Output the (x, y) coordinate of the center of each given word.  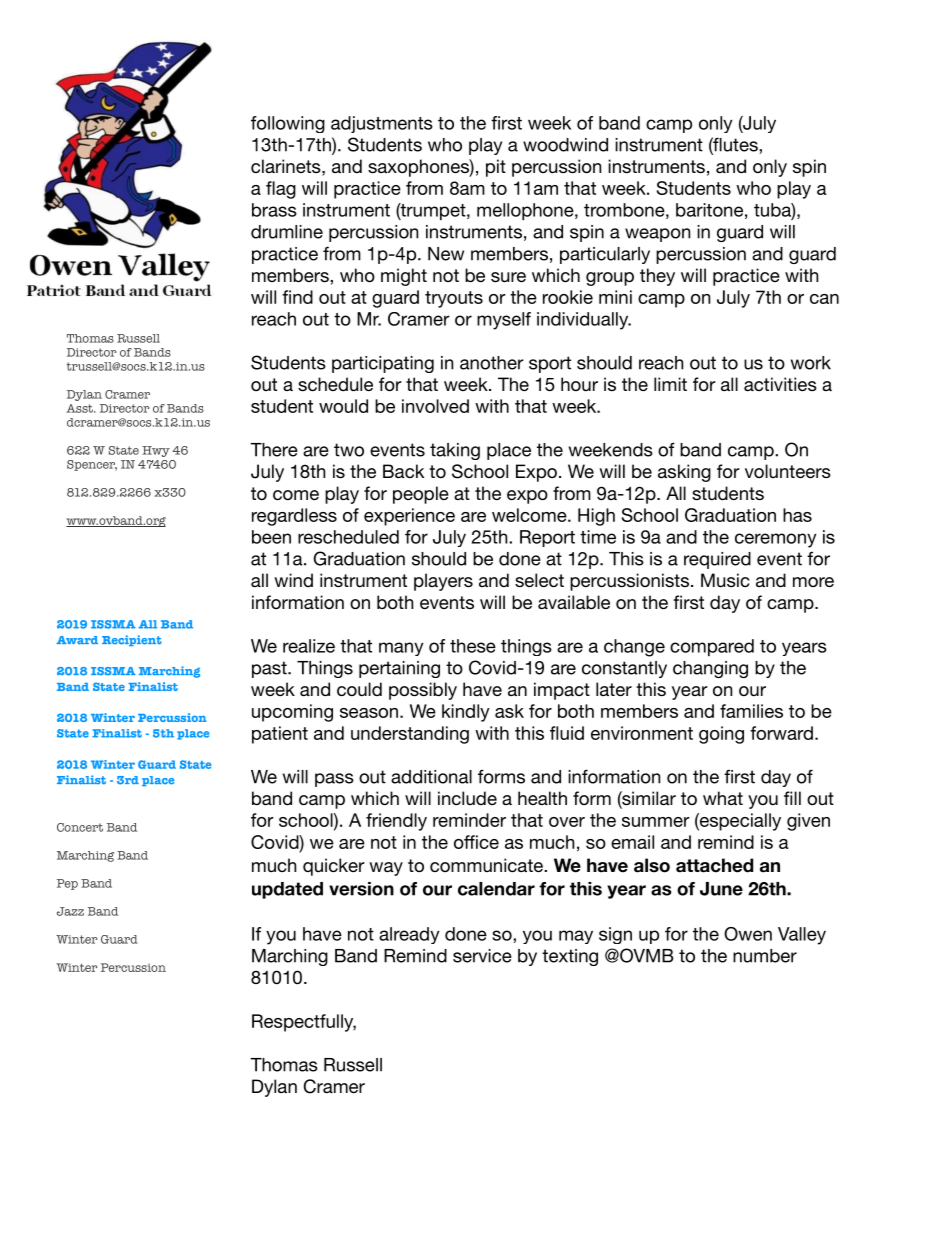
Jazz (70, 911)
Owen (748, 934)
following (288, 124)
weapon (657, 235)
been (271, 537)
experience (409, 517)
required (717, 560)
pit (496, 168)
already (409, 935)
